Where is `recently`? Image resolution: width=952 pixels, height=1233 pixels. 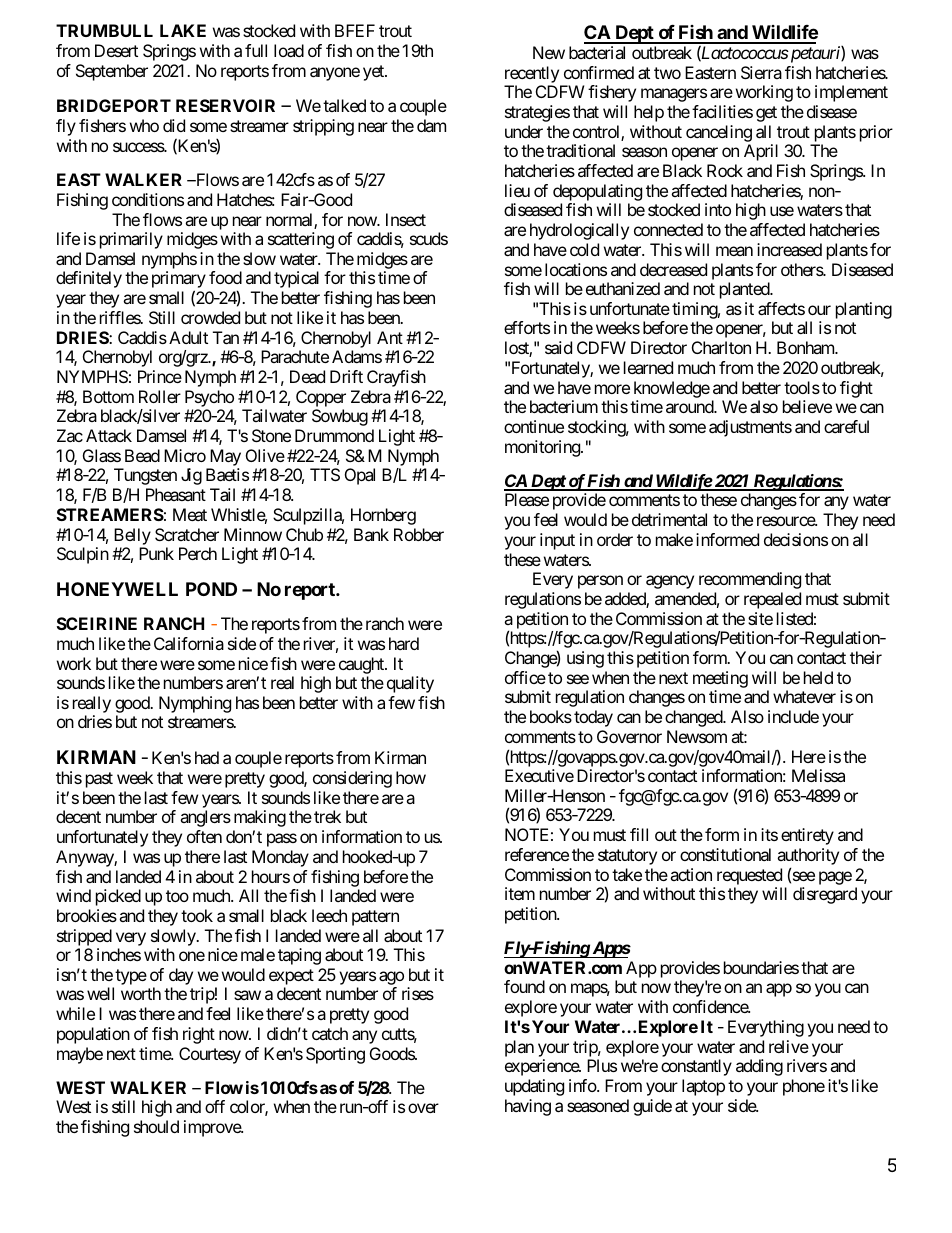 recently is located at coordinates (532, 74).
